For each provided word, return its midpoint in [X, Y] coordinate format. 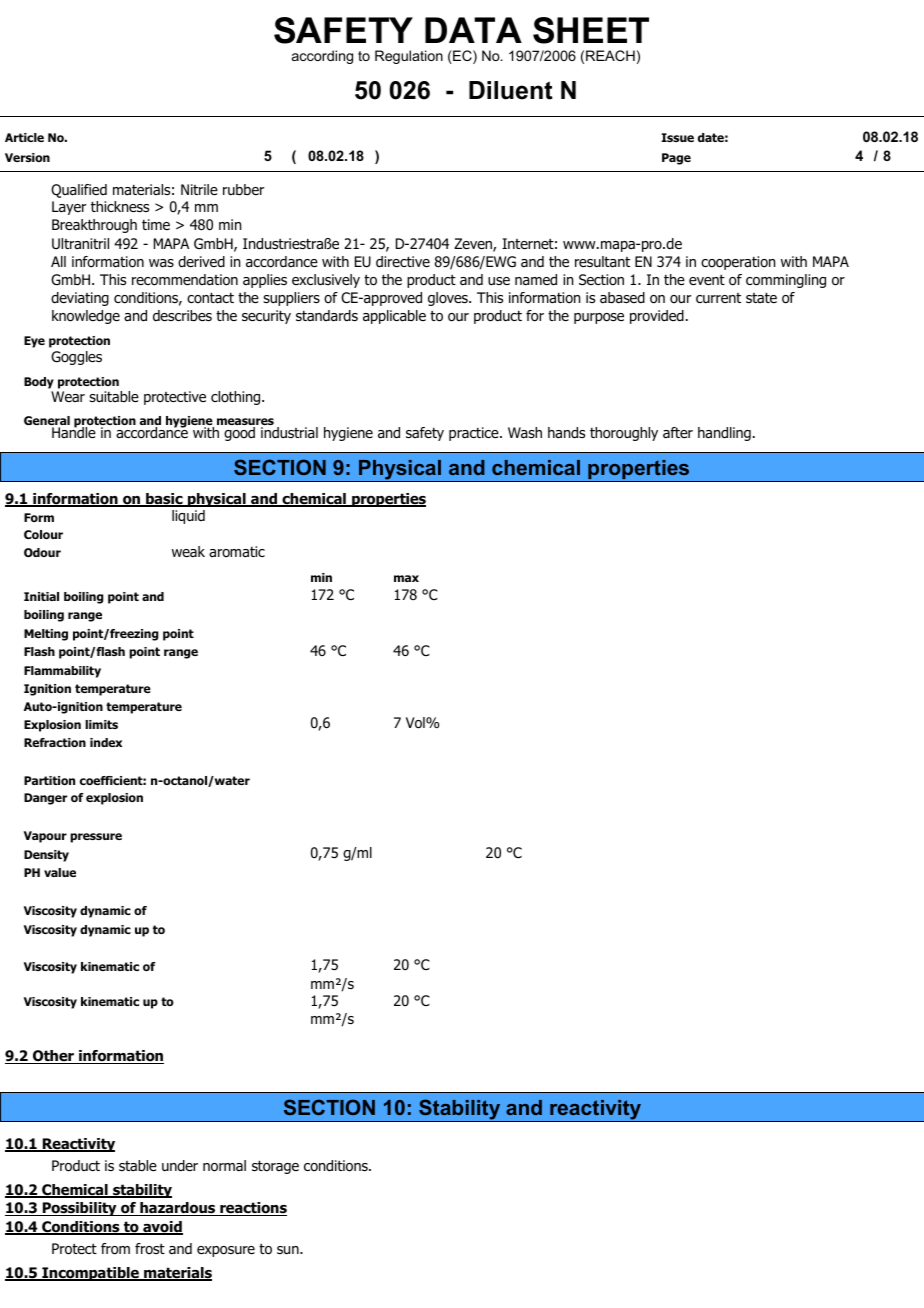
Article [24, 137]
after [678, 433]
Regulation [409, 57]
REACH [610, 55]
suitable [114, 396]
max [406, 578]
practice [475, 434]
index [106, 742]
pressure [96, 838]
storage [275, 1167]
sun [289, 1250]
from [115, 1249]
